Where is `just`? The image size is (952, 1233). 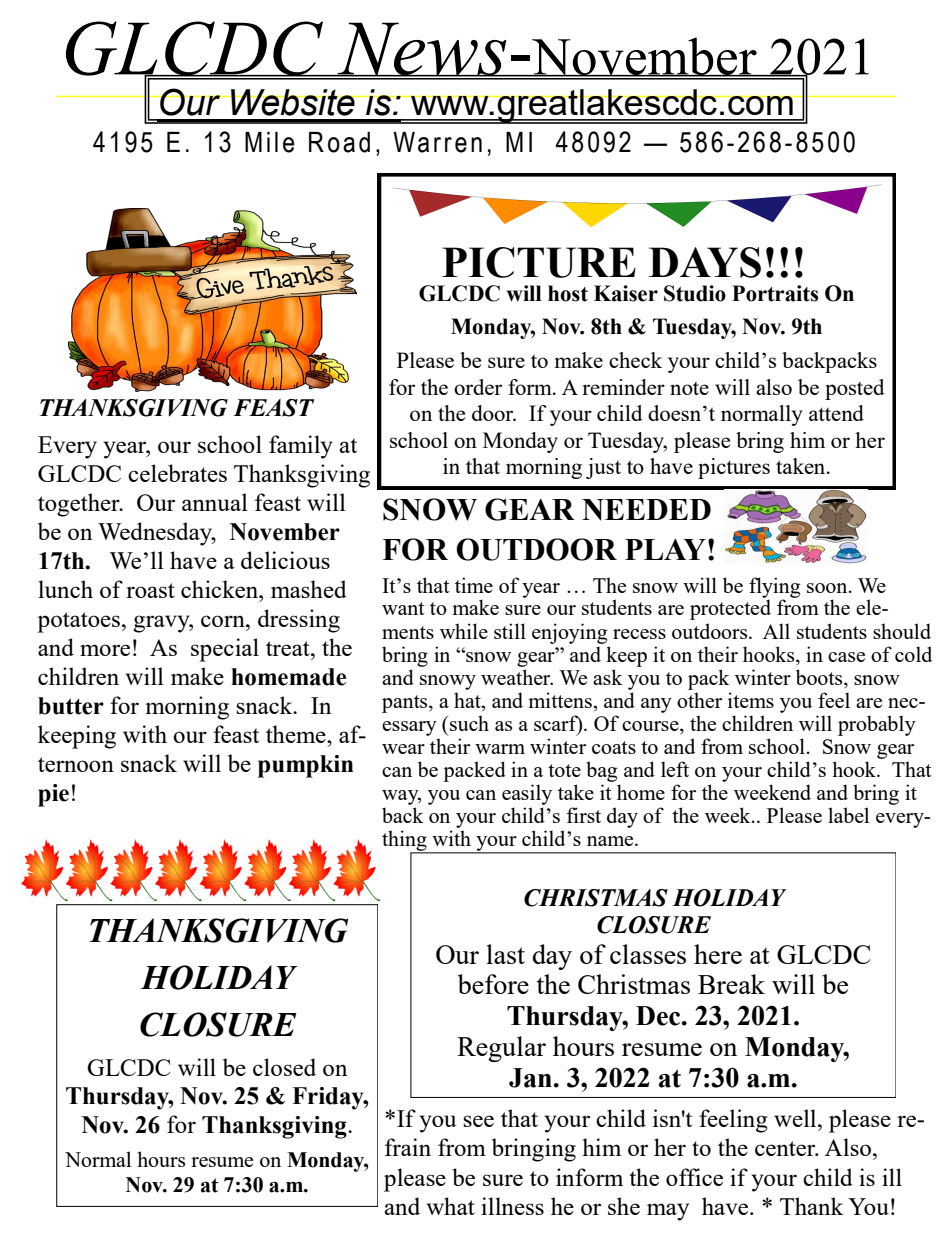 just is located at coordinates (603, 468).
